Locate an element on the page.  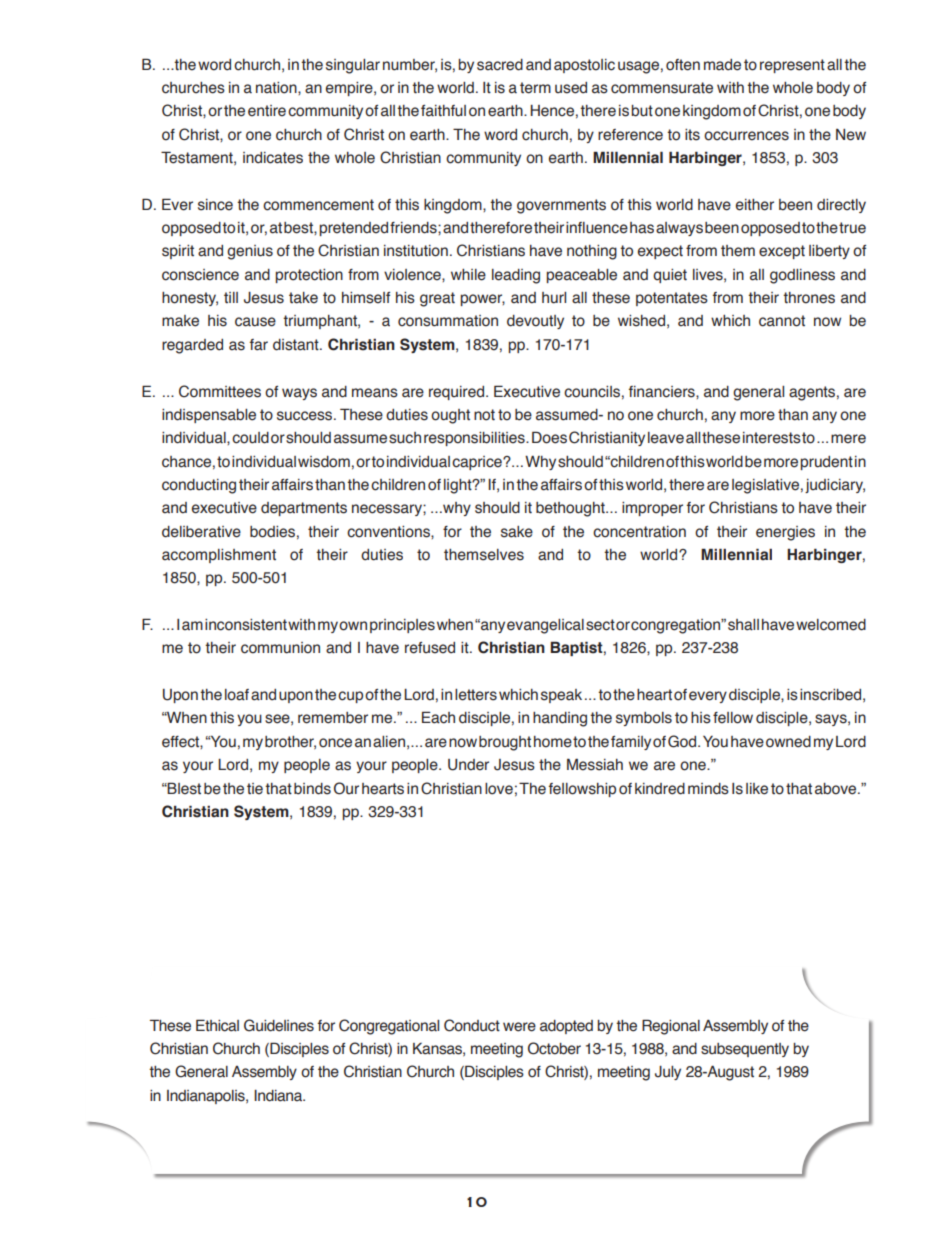
nation is located at coordinates (277, 88).
